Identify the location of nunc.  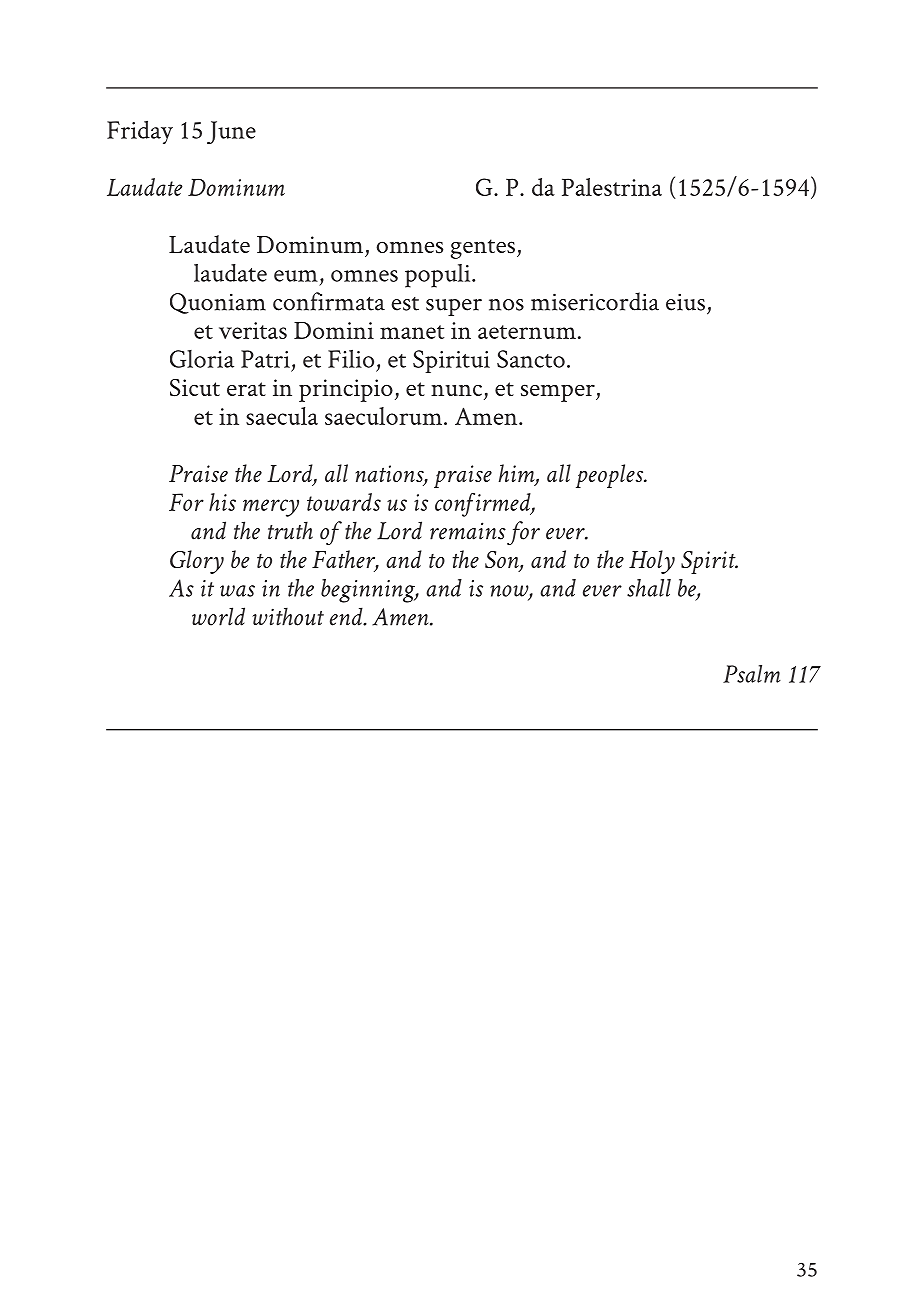
(458, 391).
